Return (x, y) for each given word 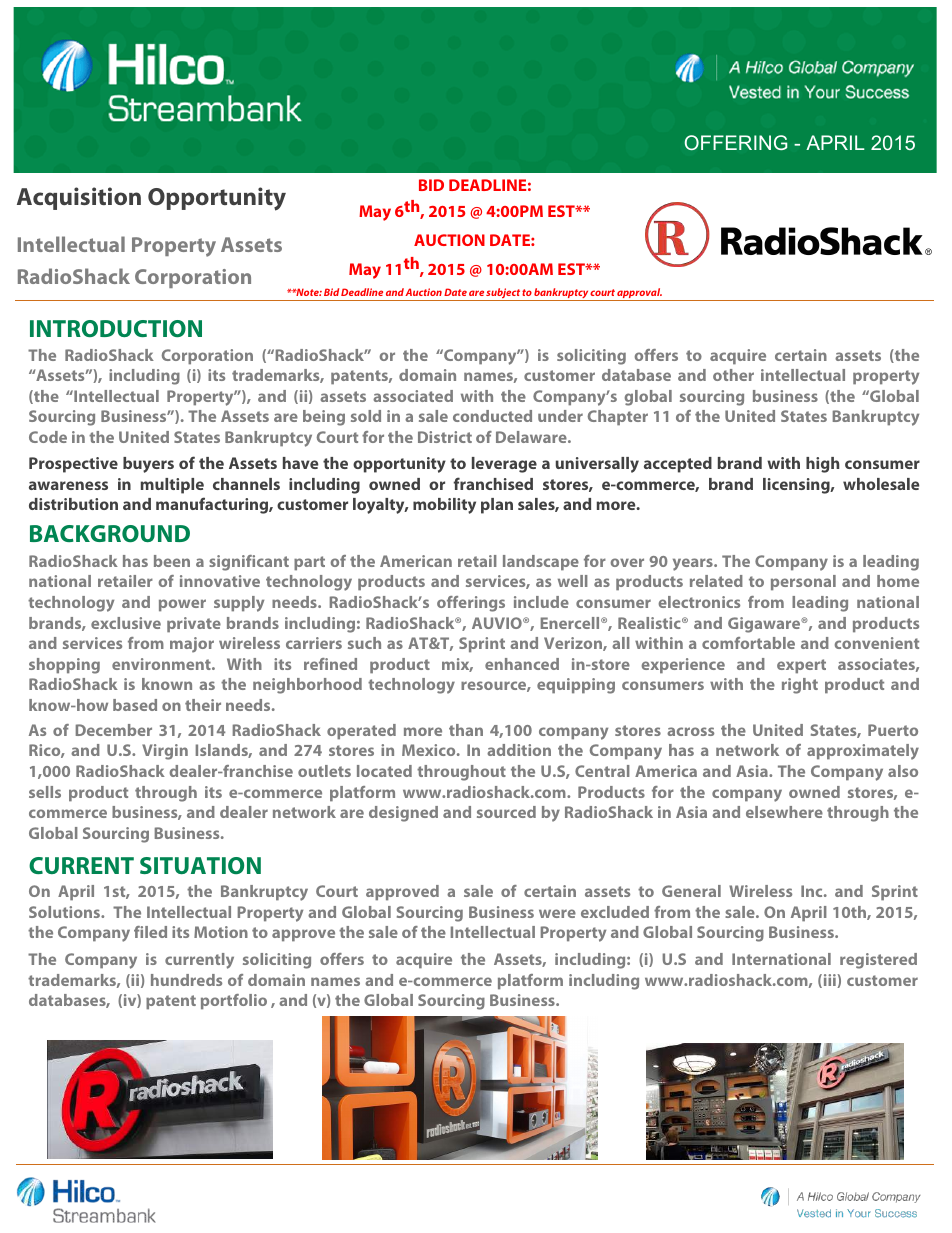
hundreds (186, 980)
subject (503, 294)
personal (803, 583)
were (557, 913)
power (182, 605)
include (541, 602)
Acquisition (79, 198)
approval (639, 294)
